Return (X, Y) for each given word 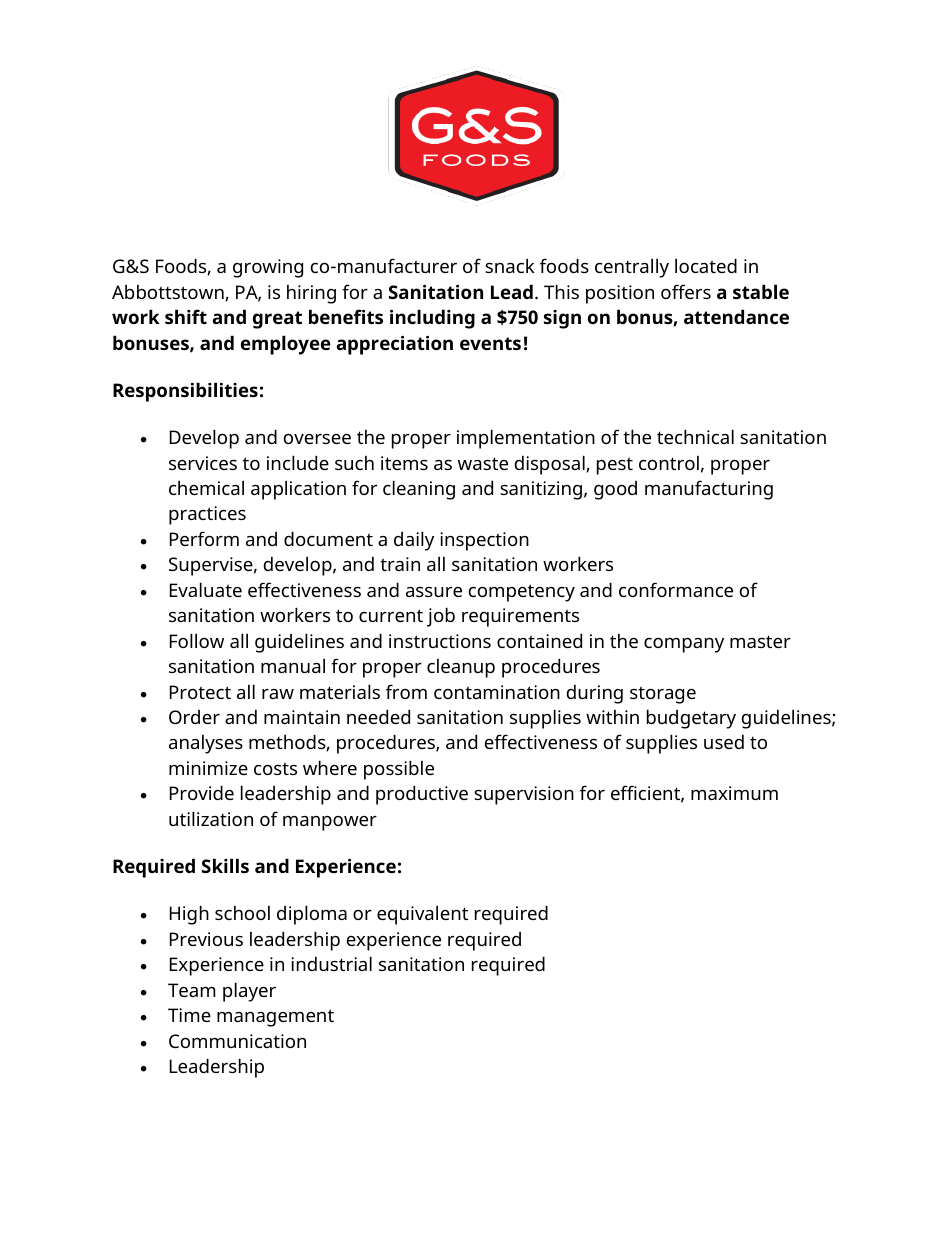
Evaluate (206, 589)
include (298, 462)
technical (695, 436)
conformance (676, 589)
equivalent (422, 915)
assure (434, 592)
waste (483, 463)
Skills (225, 865)
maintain (302, 717)
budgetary (691, 719)
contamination (497, 692)
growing (268, 268)
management (275, 1018)
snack (510, 265)
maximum (734, 793)
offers (686, 291)
